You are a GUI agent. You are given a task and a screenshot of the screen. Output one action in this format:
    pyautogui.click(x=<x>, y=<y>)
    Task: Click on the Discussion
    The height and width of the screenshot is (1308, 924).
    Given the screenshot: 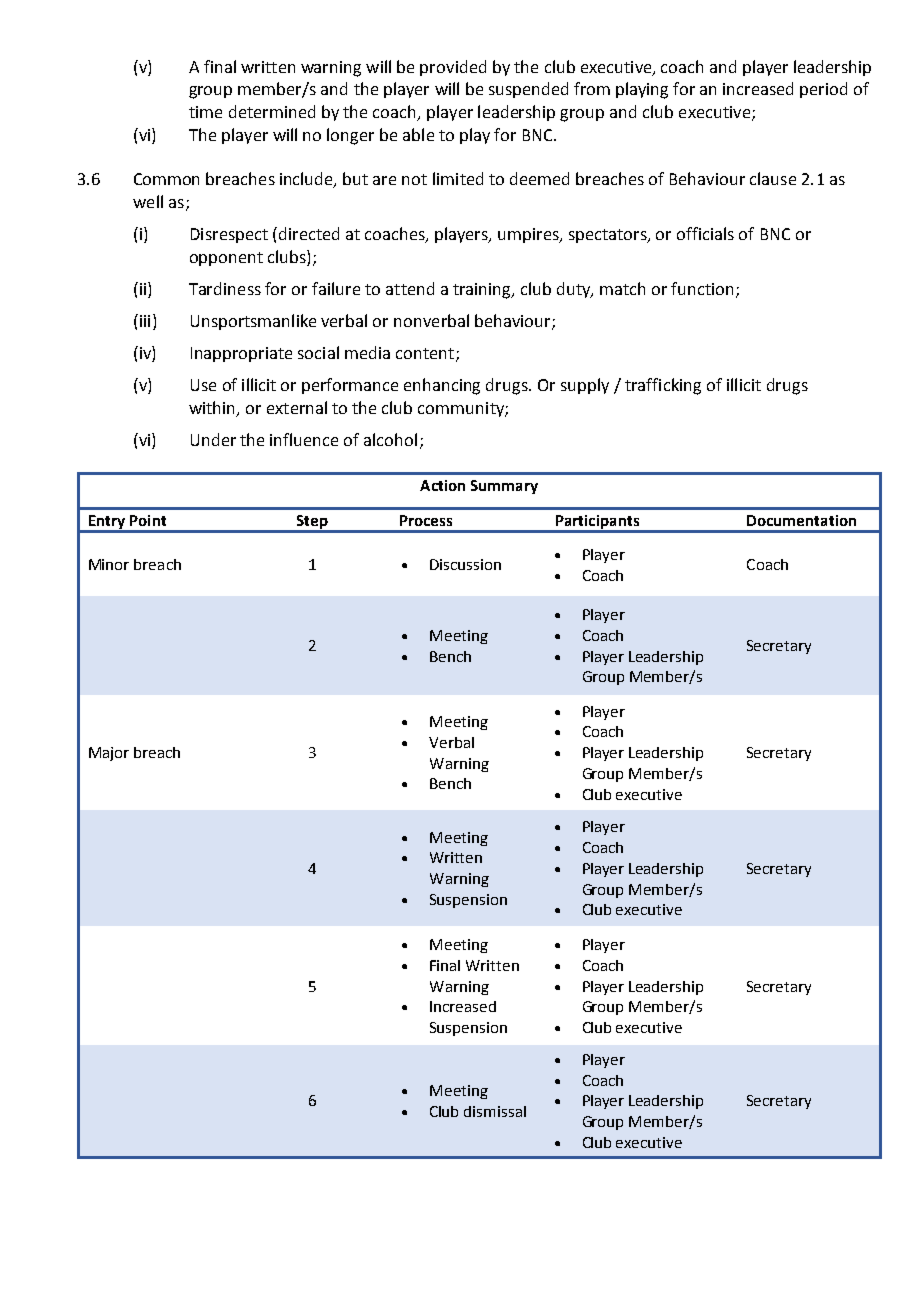 What is the action you would take?
    pyautogui.click(x=465, y=564)
